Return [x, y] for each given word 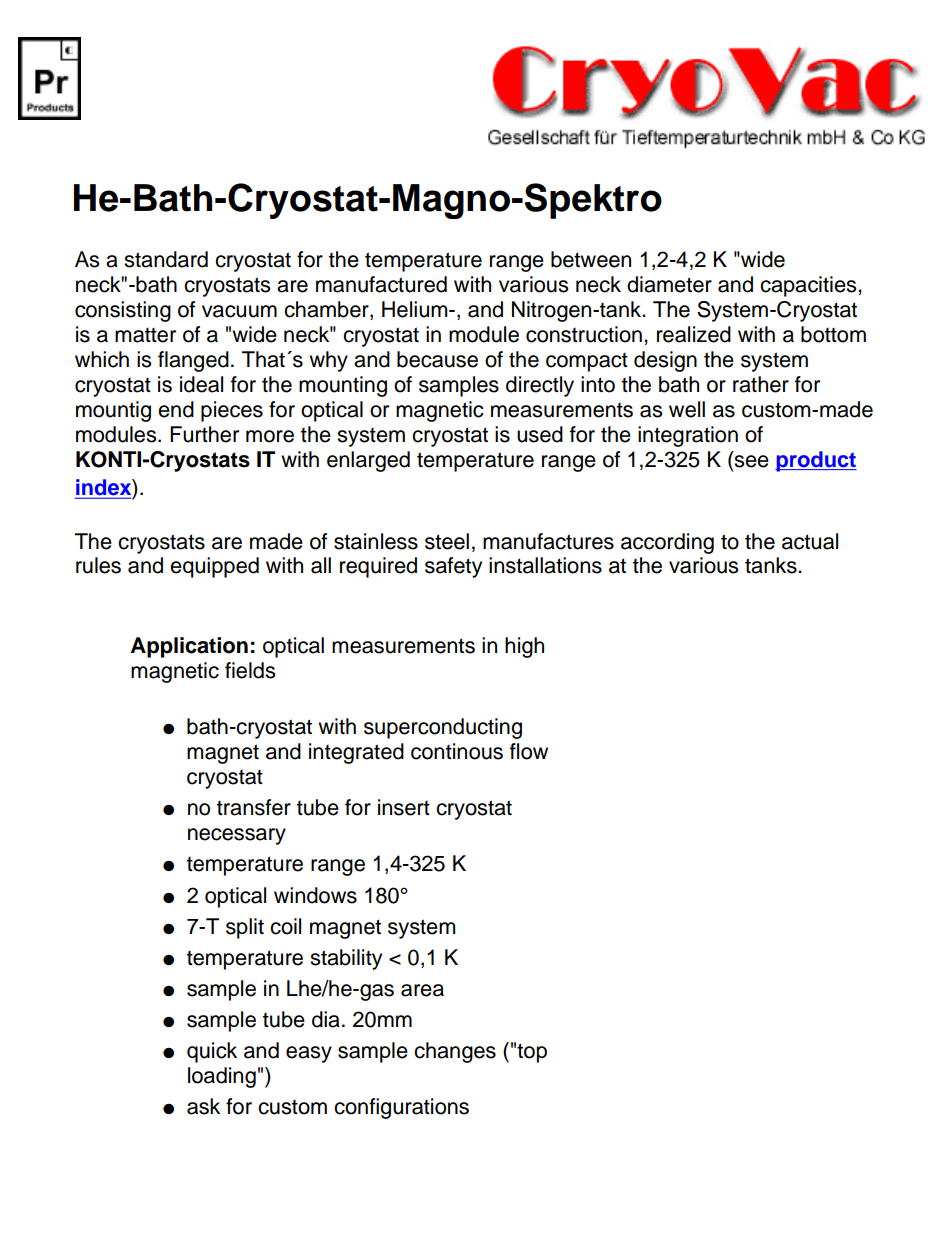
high [524, 647]
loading [222, 1077]
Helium [416, 309]
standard [166, 259]
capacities [809, 286]
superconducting [443, 728]
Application [189, 647]
